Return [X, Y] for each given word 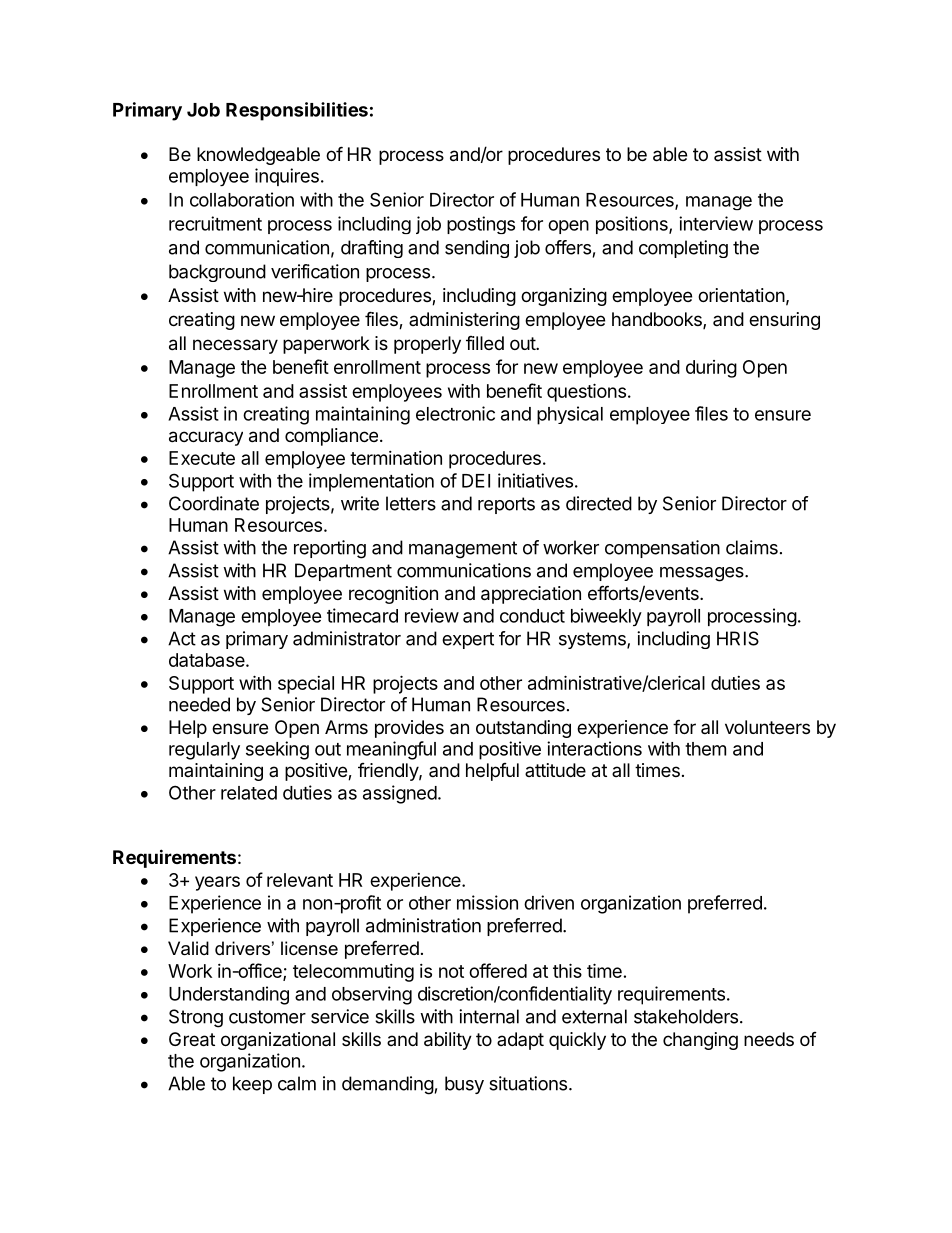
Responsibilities [297, 111]
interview [716, 223]
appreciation [531, 595]
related [249, 793]
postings [481, 225]
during [711, 369]
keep [252, 1085]
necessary [235, 346]
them [705, 749]
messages [703, 574]
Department [343, 572]
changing [700, 1041]
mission [487, 902]
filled [485, 343]
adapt [520, 1041]
